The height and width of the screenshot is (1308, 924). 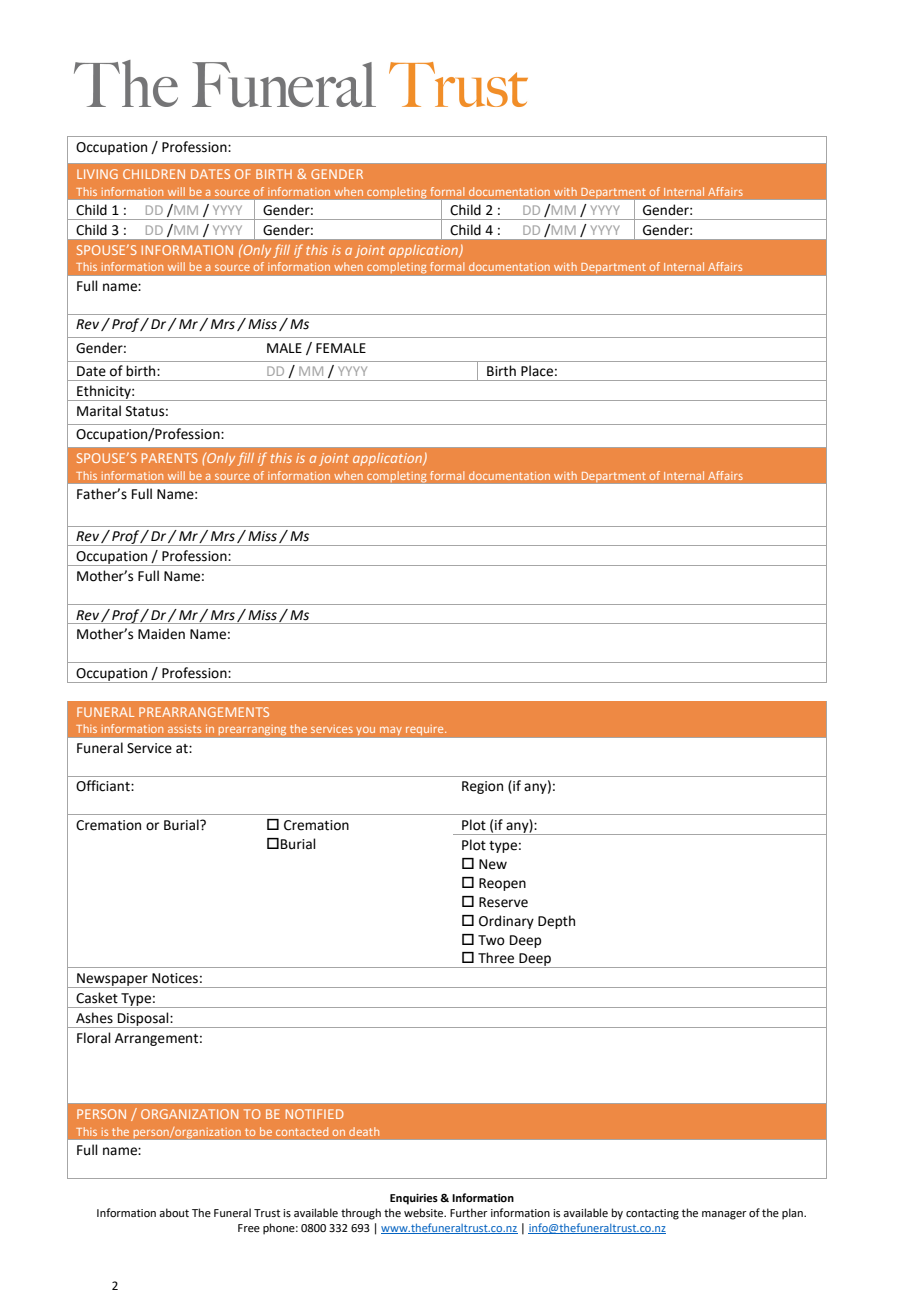 I want to click on Depth, so click(x=556, y=922).
